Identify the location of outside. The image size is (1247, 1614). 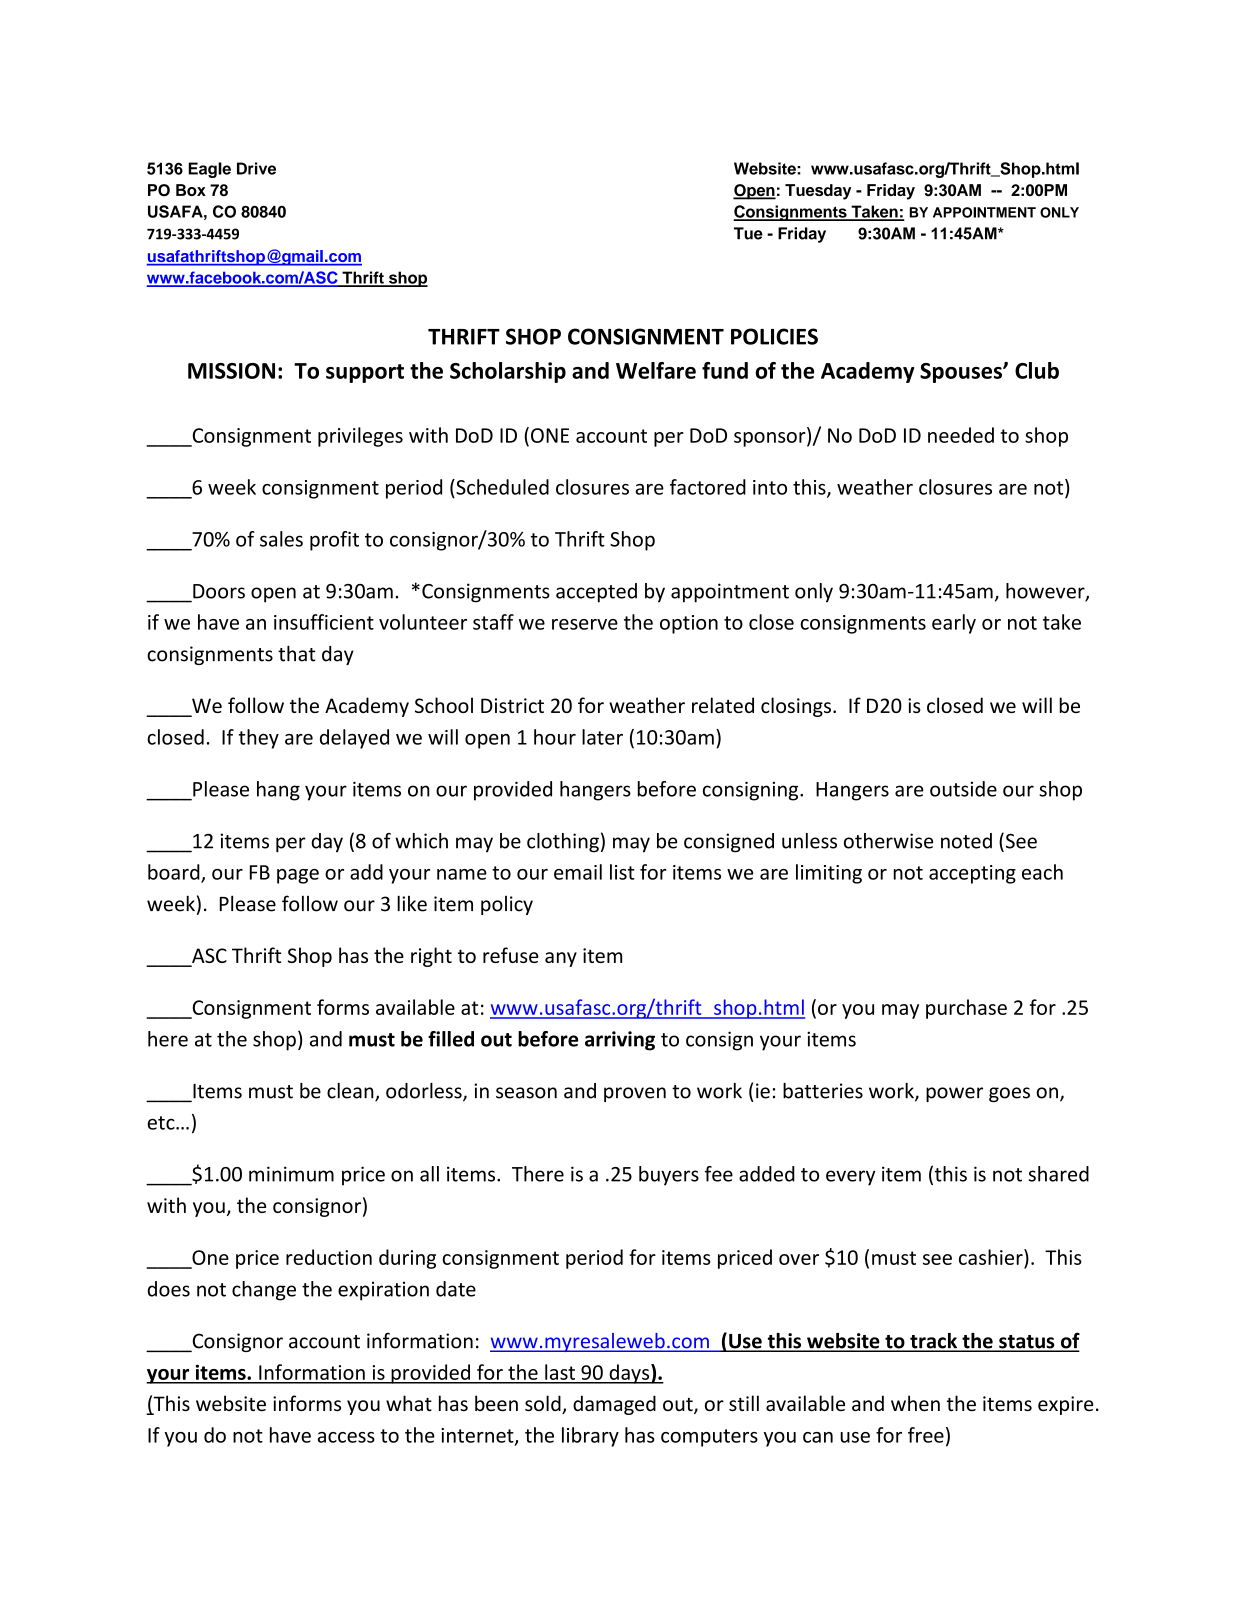
(963, 789).
